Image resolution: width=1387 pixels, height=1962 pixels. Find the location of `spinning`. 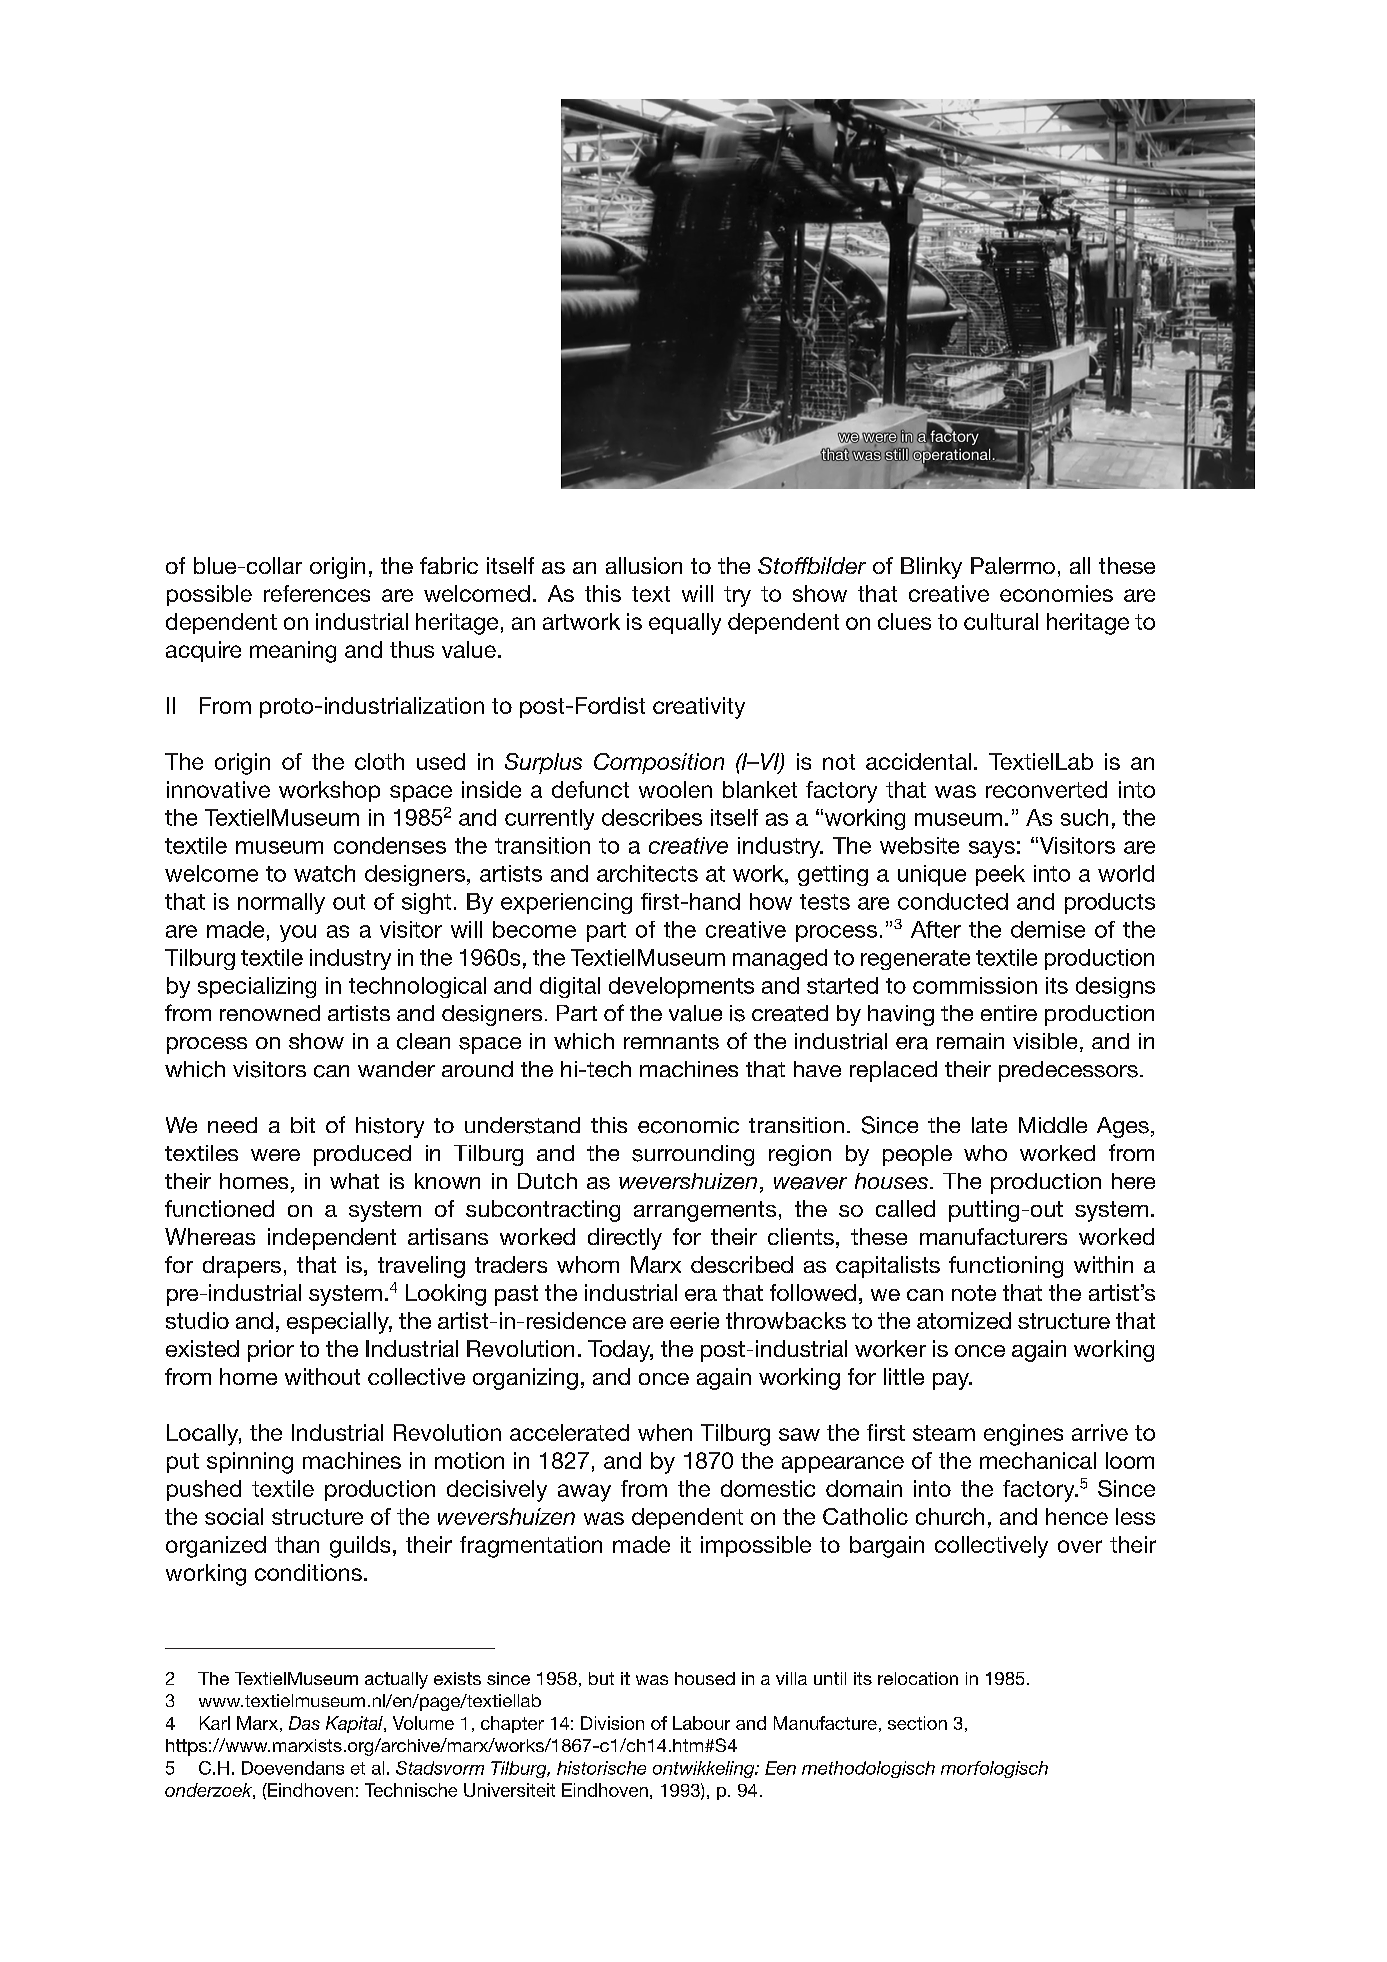

spinning is located at coordinates (250, 1463).
